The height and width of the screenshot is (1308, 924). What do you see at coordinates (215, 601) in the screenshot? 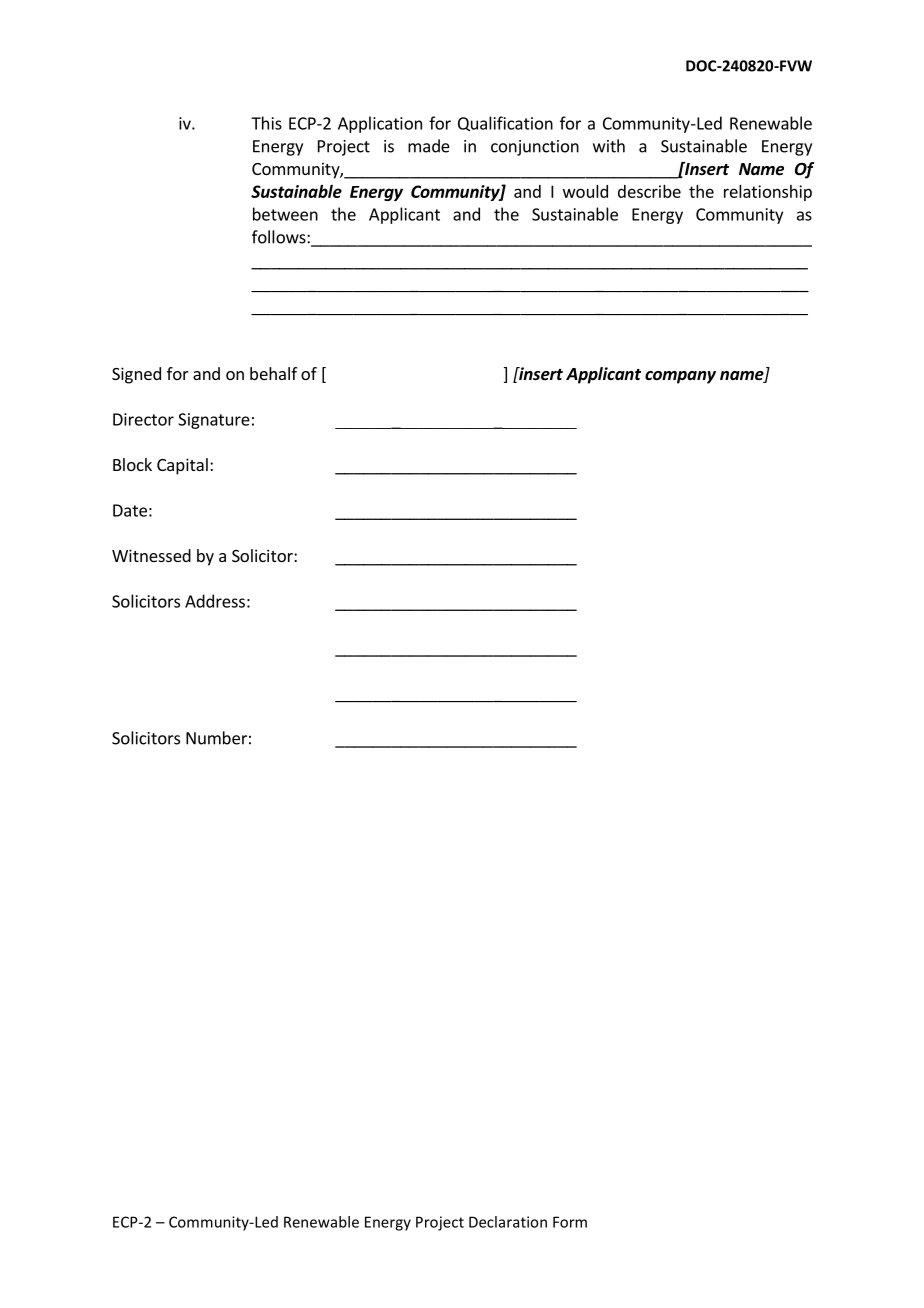
I see `Address` at bounding box center [215, 601].
